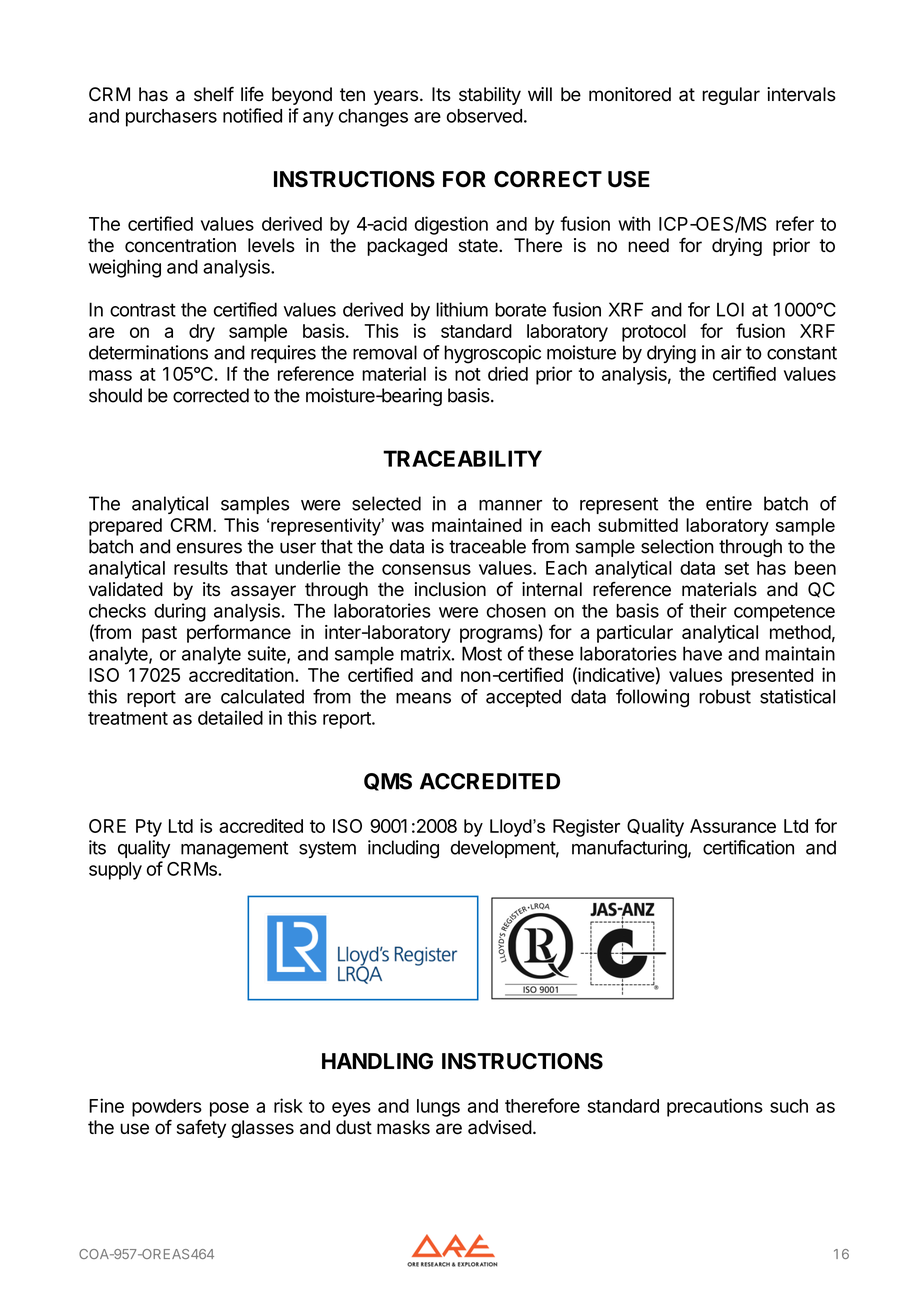  Describe the element at coordinates (492, 354) in the image. I see `hygroscopic` at that location.
